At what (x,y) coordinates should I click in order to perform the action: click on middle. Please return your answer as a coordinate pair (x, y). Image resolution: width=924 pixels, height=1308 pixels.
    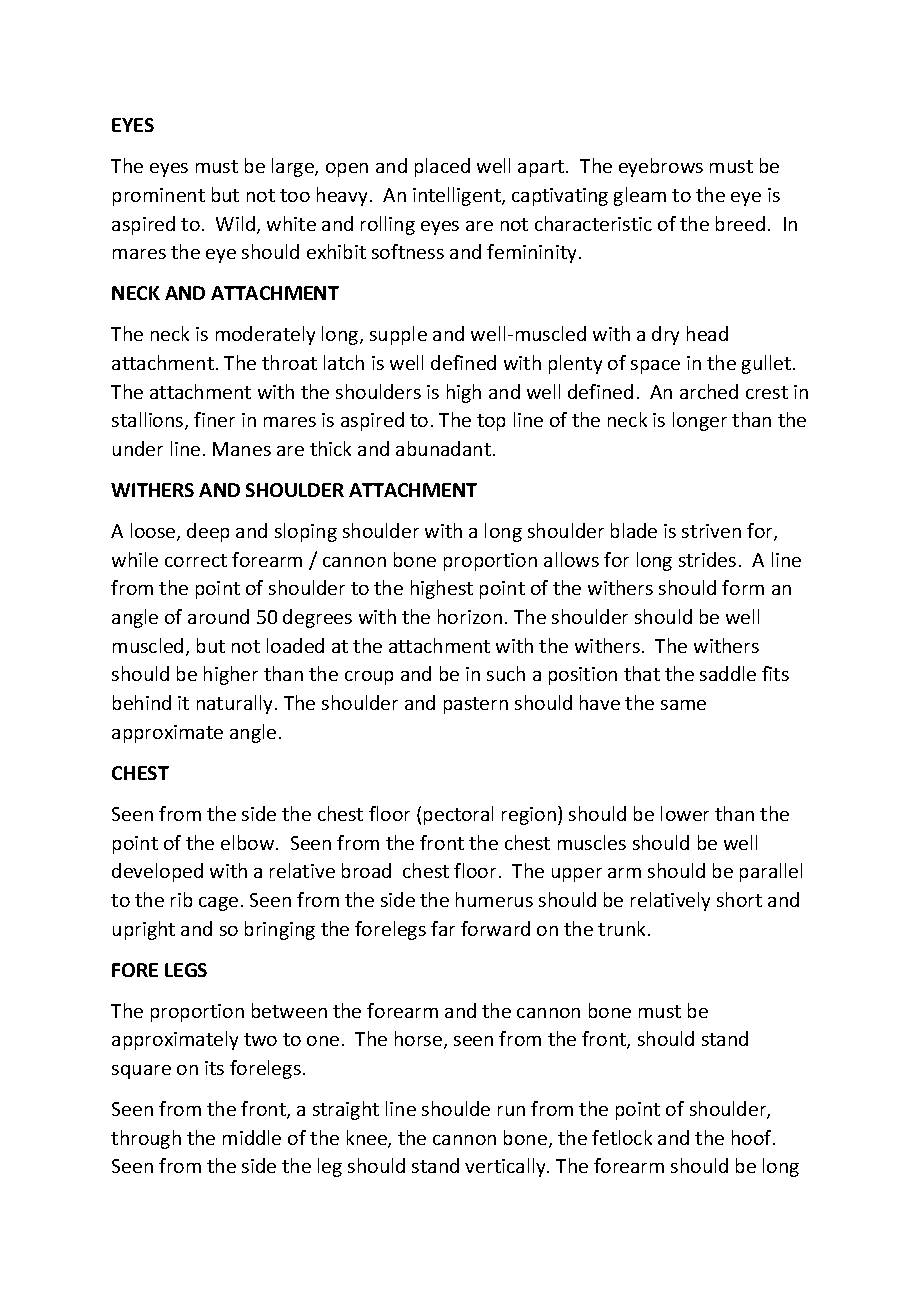
    Looking at the image, I should click on (252, 1137).
